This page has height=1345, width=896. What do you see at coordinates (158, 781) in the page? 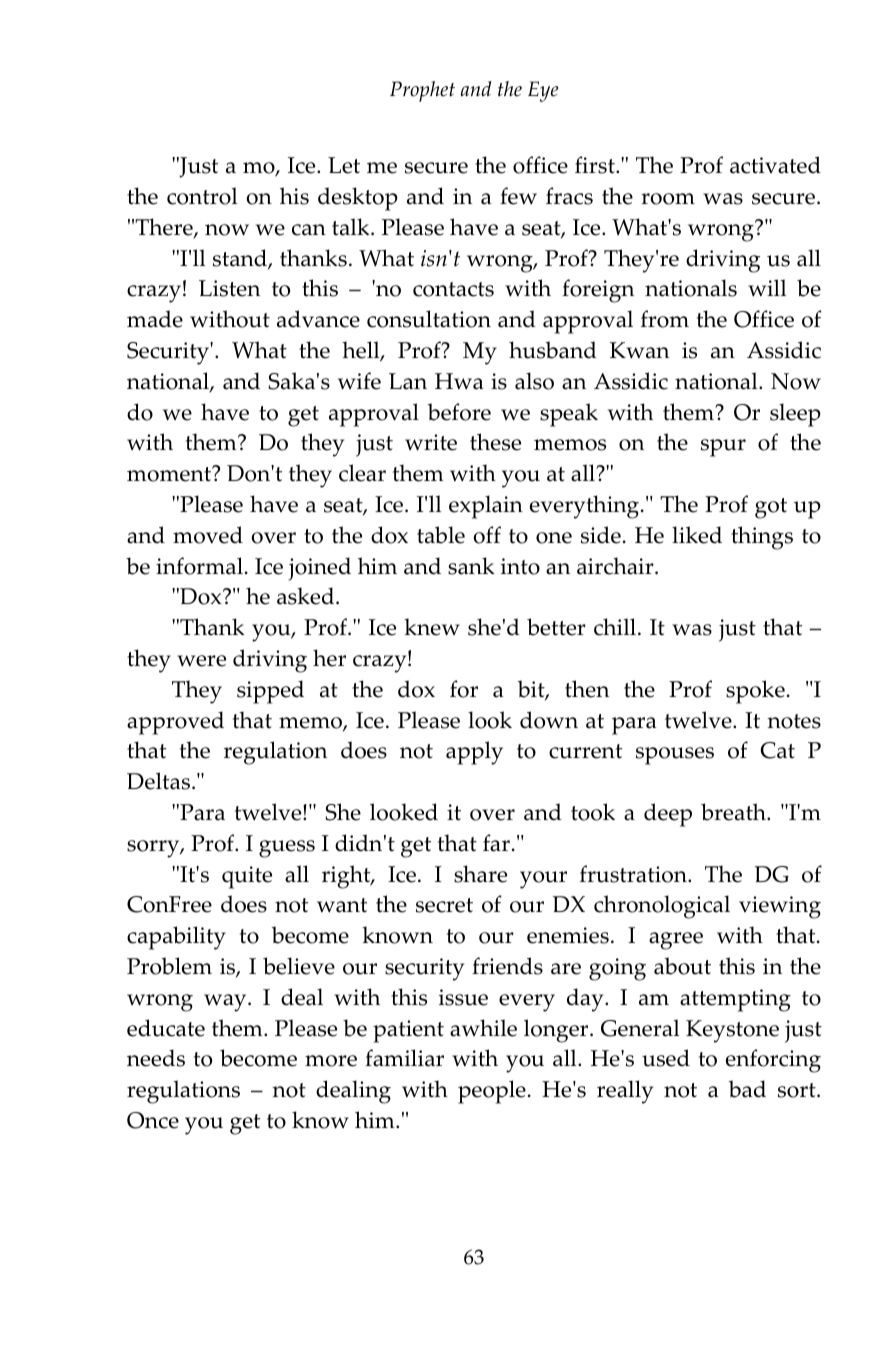
I see `Deltas` at bounding box center [158, 781].
